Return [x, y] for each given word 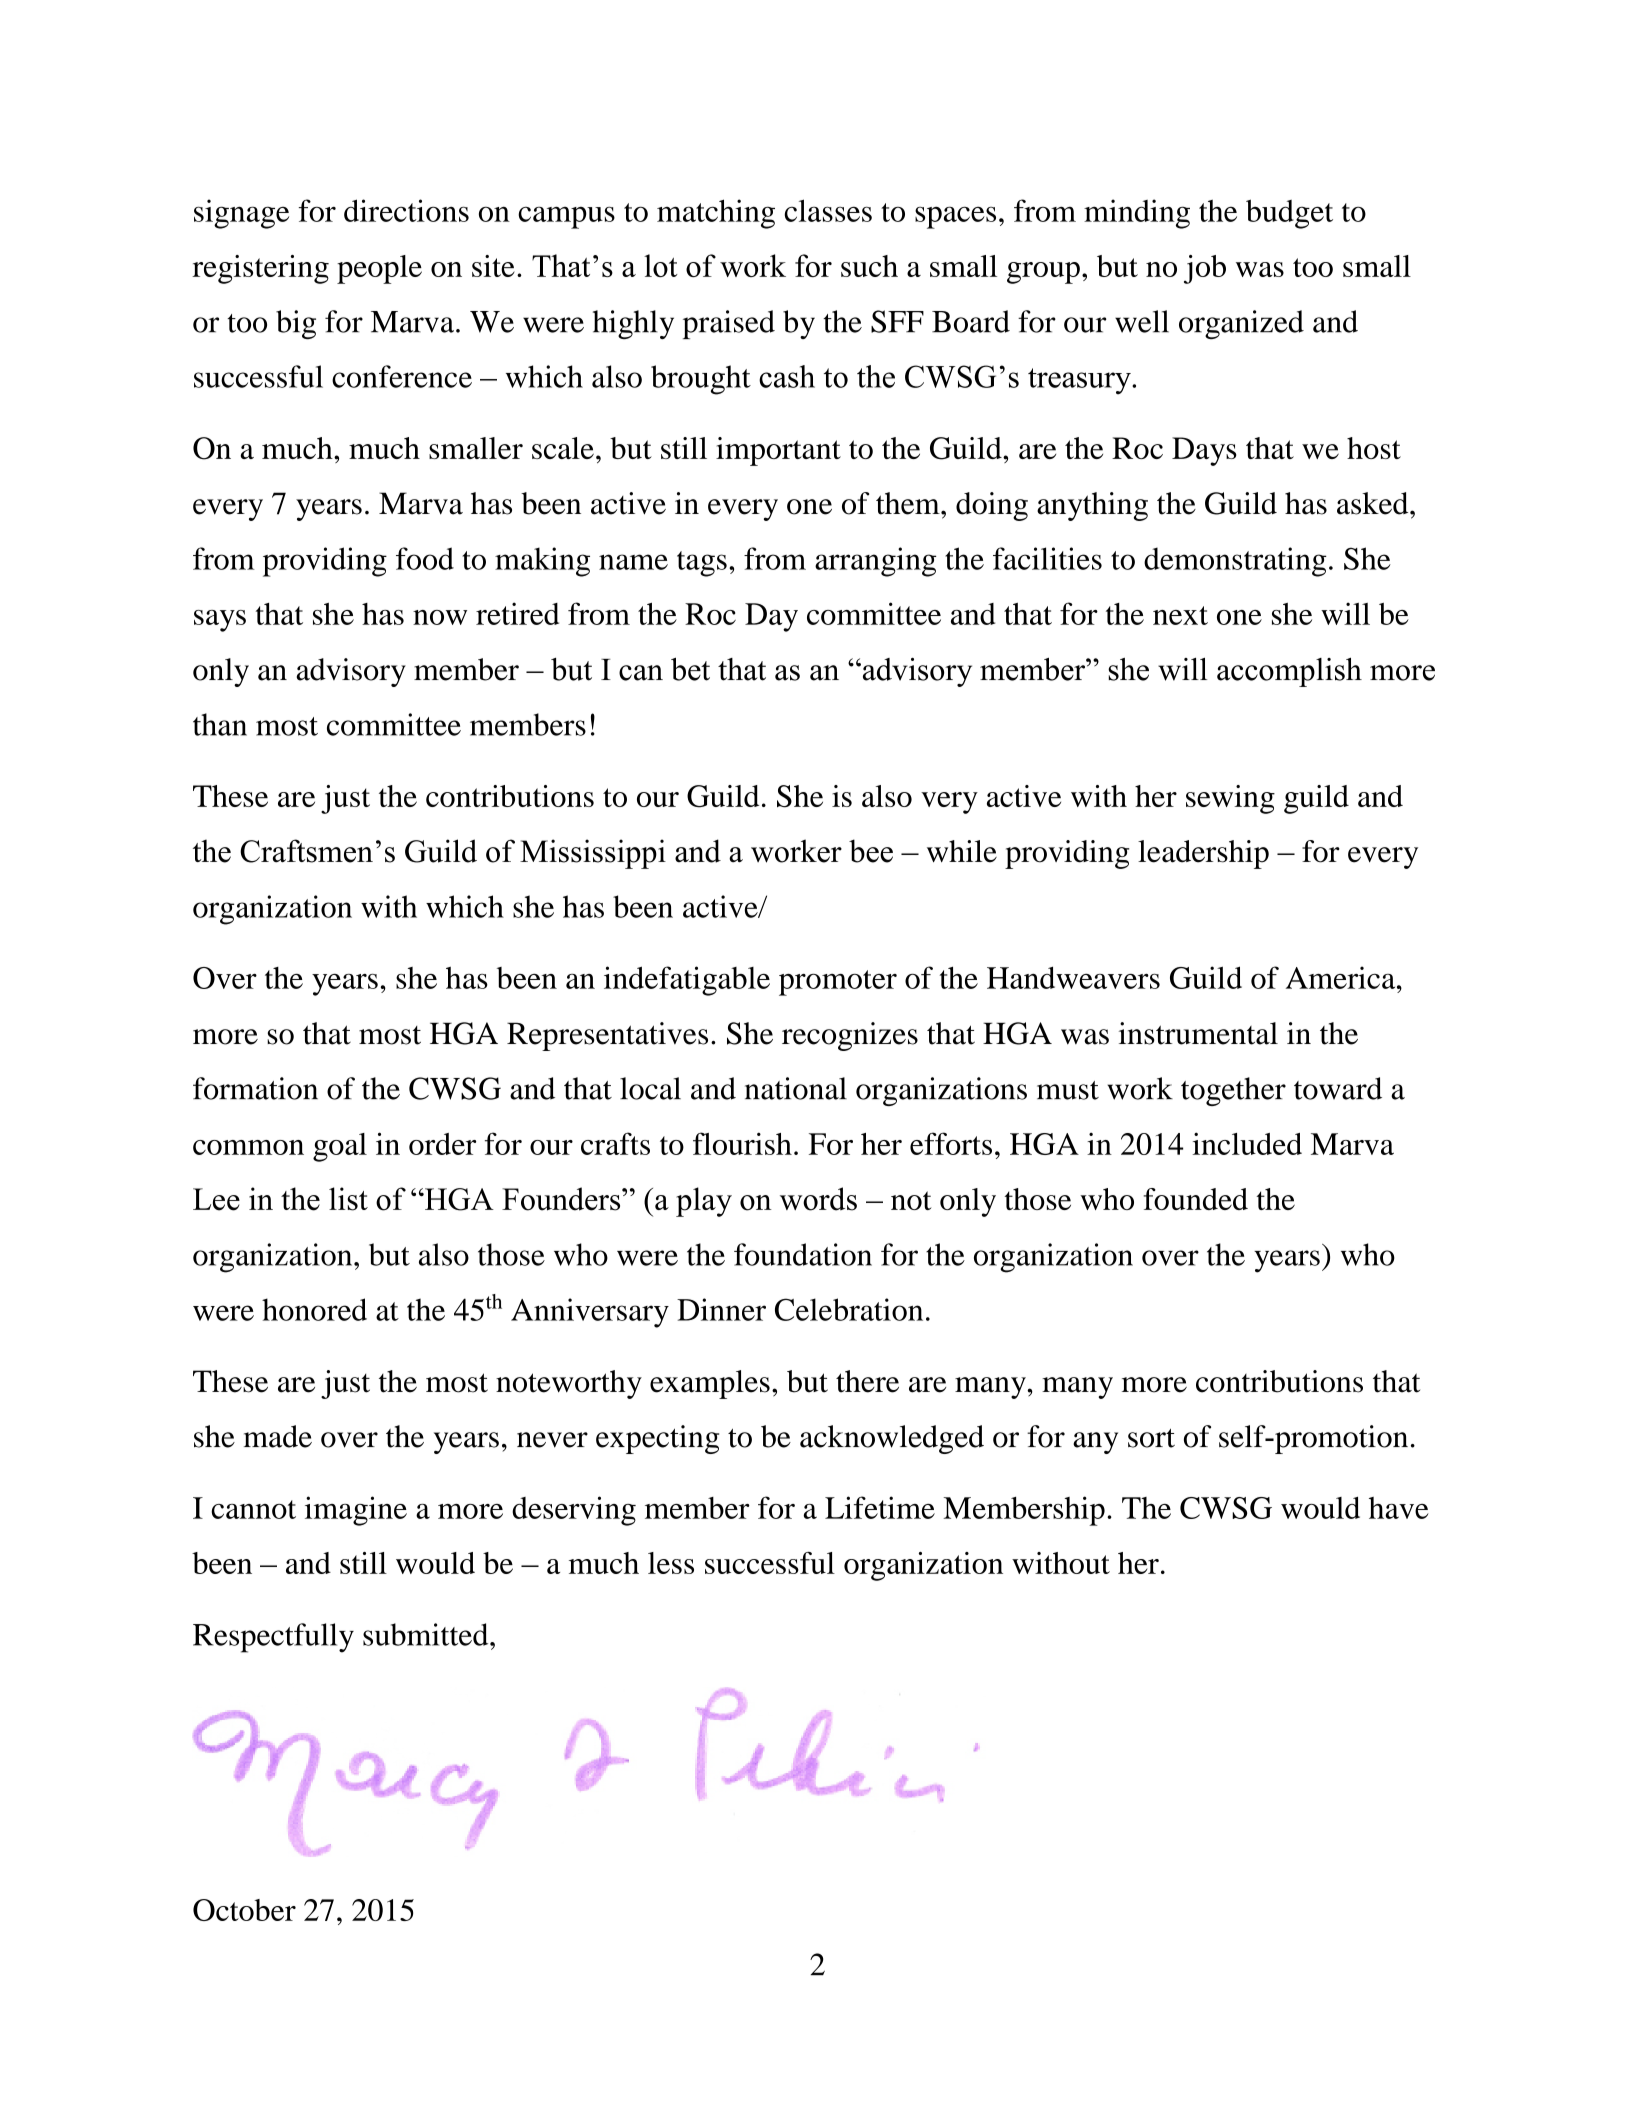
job [1205, 269]
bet [690, 669]
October [244, 1910]
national [796, 1088]
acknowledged [892, 1439]
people [379, 269]
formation [255, 1088]
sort [1151, 1438]
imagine [356, 1511]
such [869, 266]
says [220, 621]
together [1233, 1091]
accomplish [1289, 672]
